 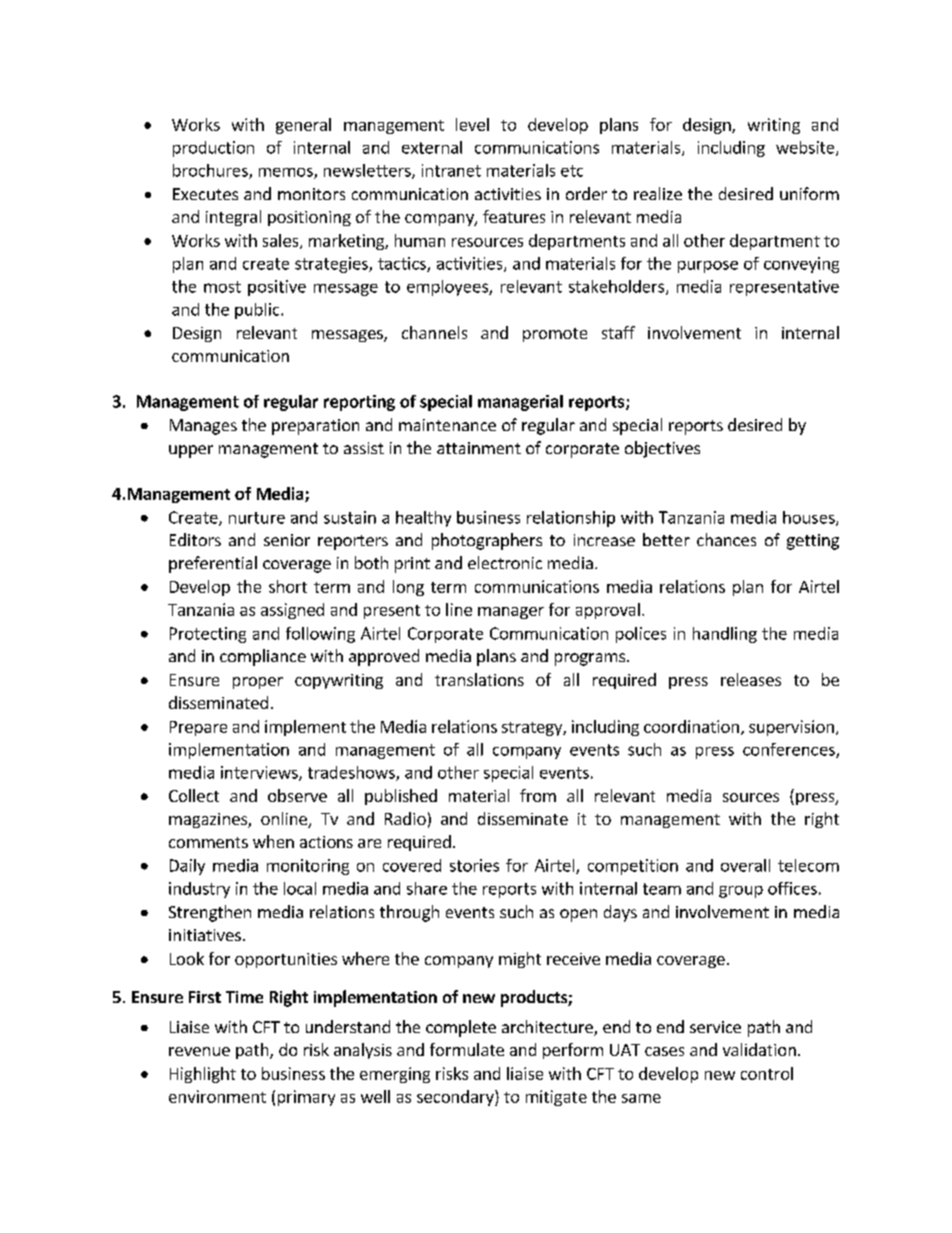 I want to click on attainment, so click(x=479, y=448).
